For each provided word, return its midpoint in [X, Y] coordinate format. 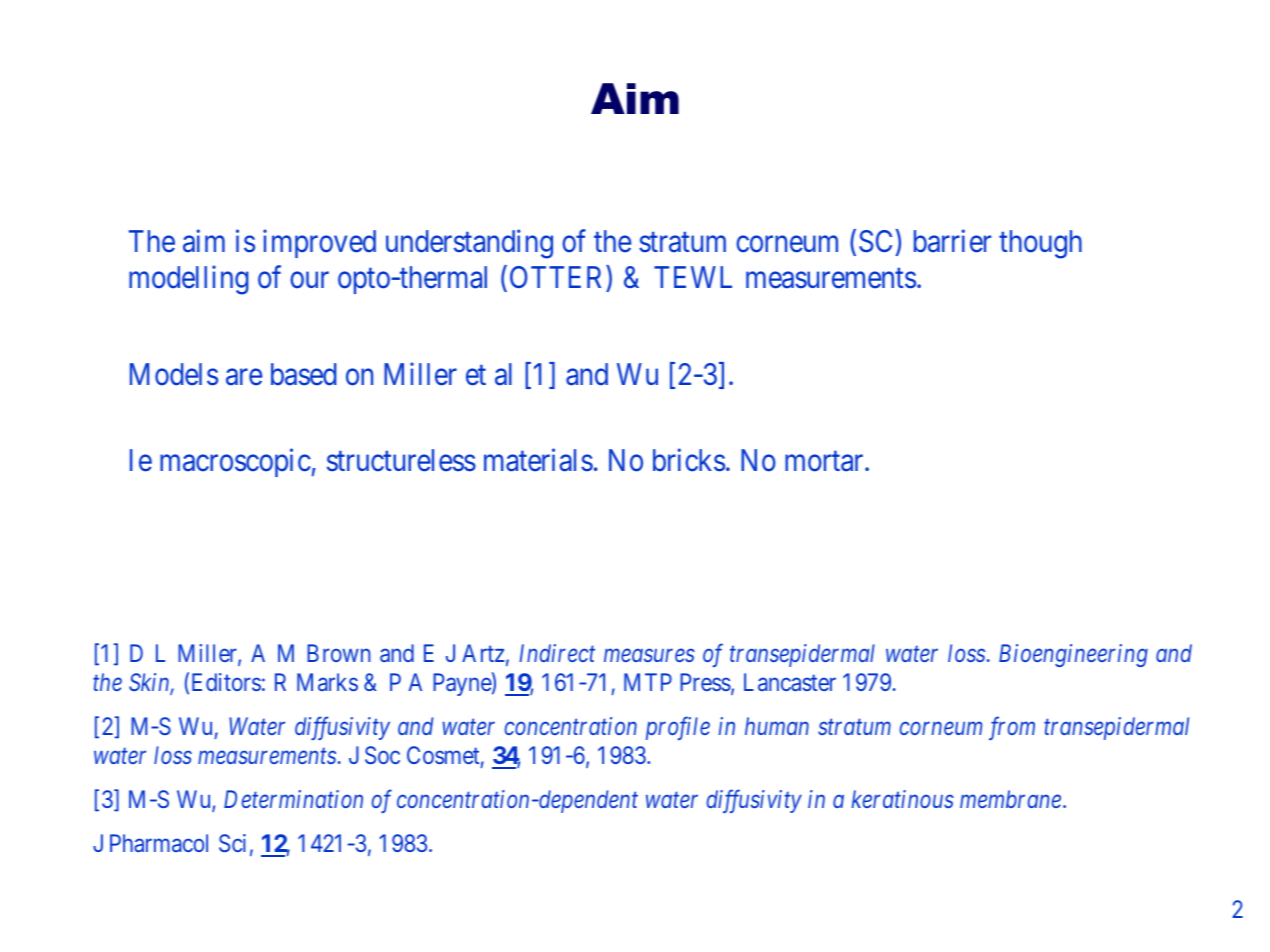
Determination [293, 799]
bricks [689, 460]
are [244, 377]
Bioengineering [1073, 655]
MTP [648, 682]
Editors [226, 682]
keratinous [902, 799]
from [1012, 728]
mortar [825, 462]
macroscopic [235, 463]
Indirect [557, 653]
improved [319, 244]
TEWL [693, 277]
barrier [952, 241]
